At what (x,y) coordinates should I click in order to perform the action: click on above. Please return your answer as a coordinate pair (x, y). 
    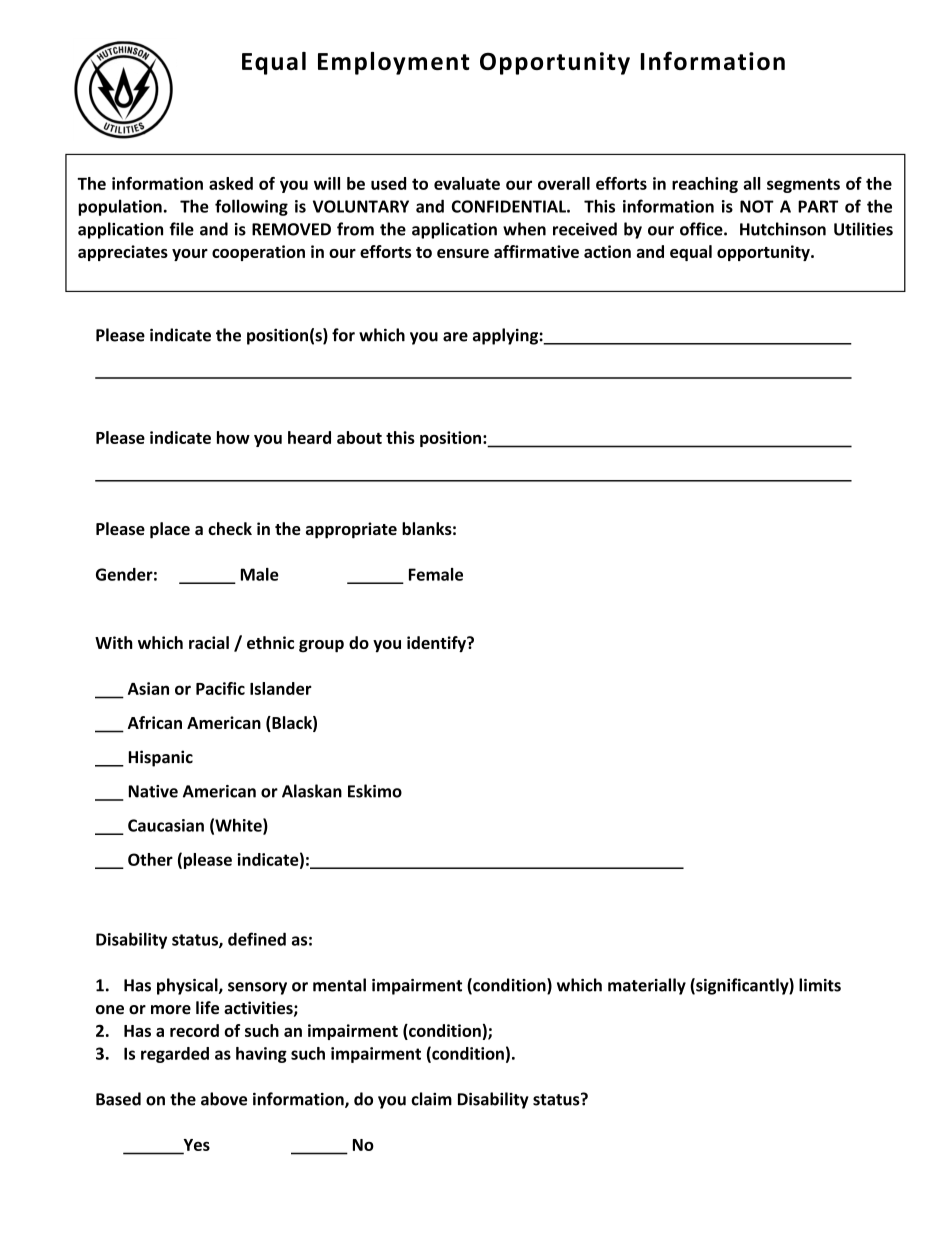
    Looking at the image, I should click on (224, 1099).
